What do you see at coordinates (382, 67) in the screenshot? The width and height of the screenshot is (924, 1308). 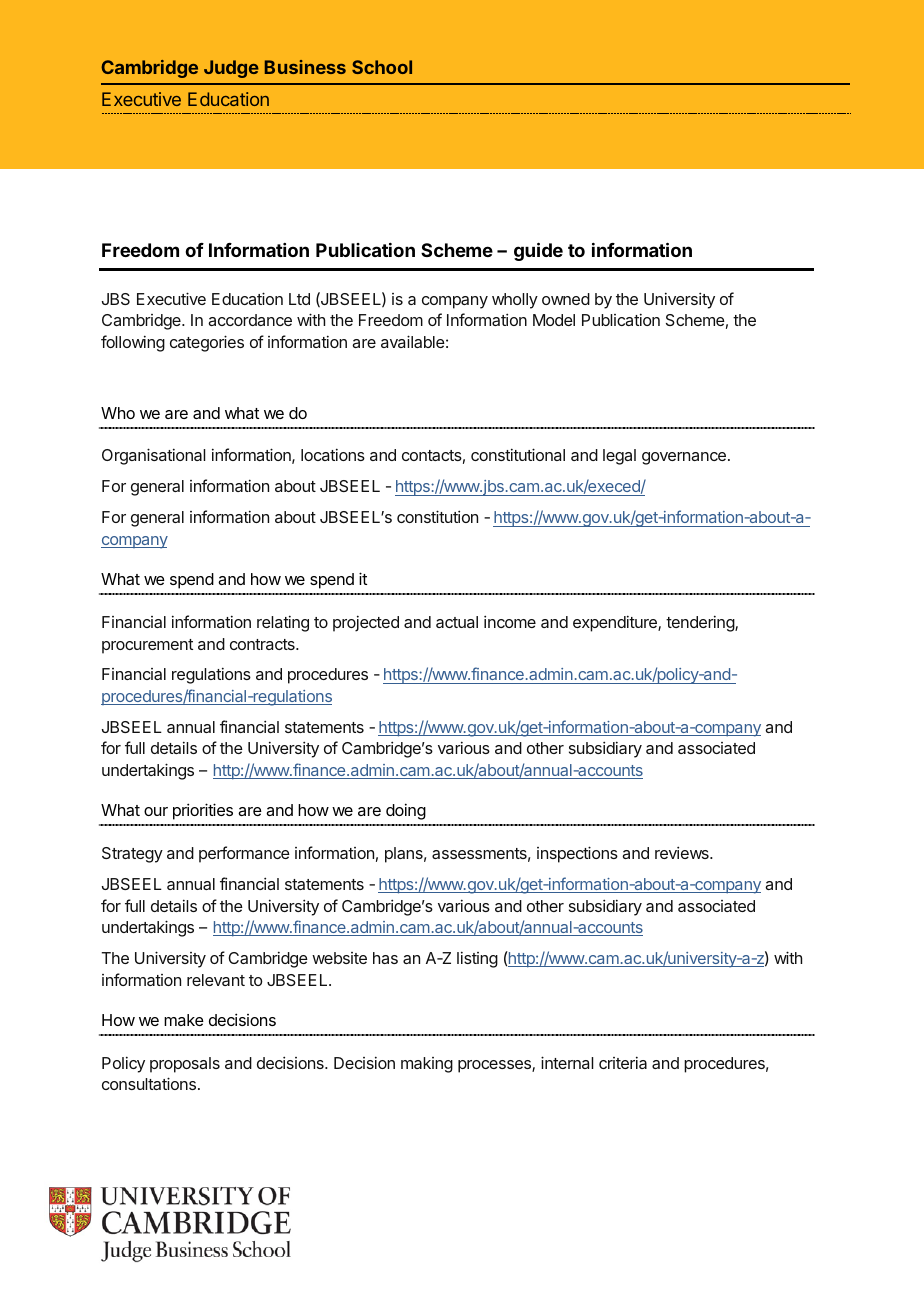 I see `School` at bounding box center [382, 67].
